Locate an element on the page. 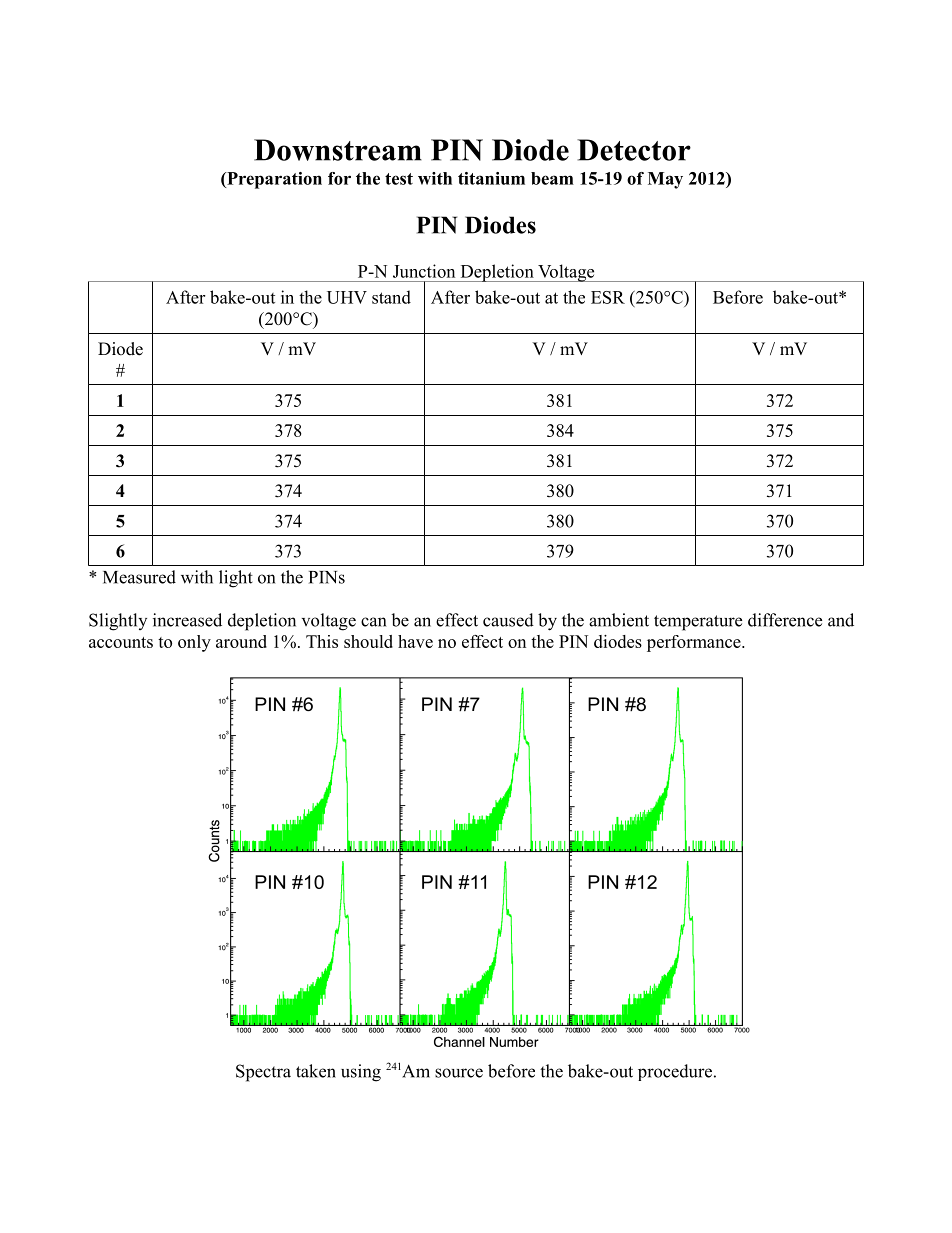  titanium is located at coordinates (491, 178).
